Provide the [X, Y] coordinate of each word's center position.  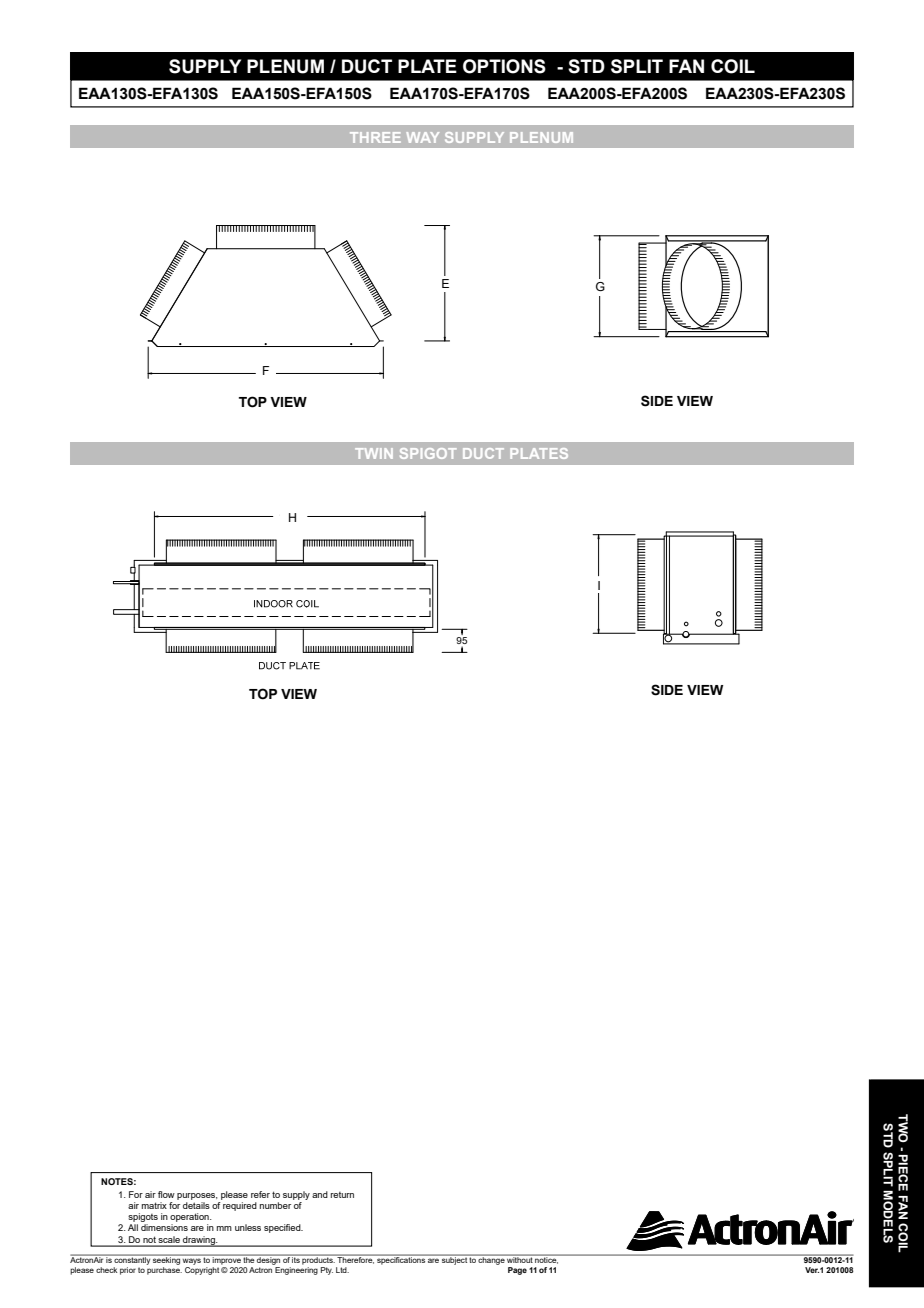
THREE [375, 137]
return [342, 1195]
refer [260, 1194]
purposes [197, 1196]
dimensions [164, 1227]
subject [454, 1260]
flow [166, 1194]
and [320, 1194]
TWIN [374, 453]
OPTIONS [504, 66]
